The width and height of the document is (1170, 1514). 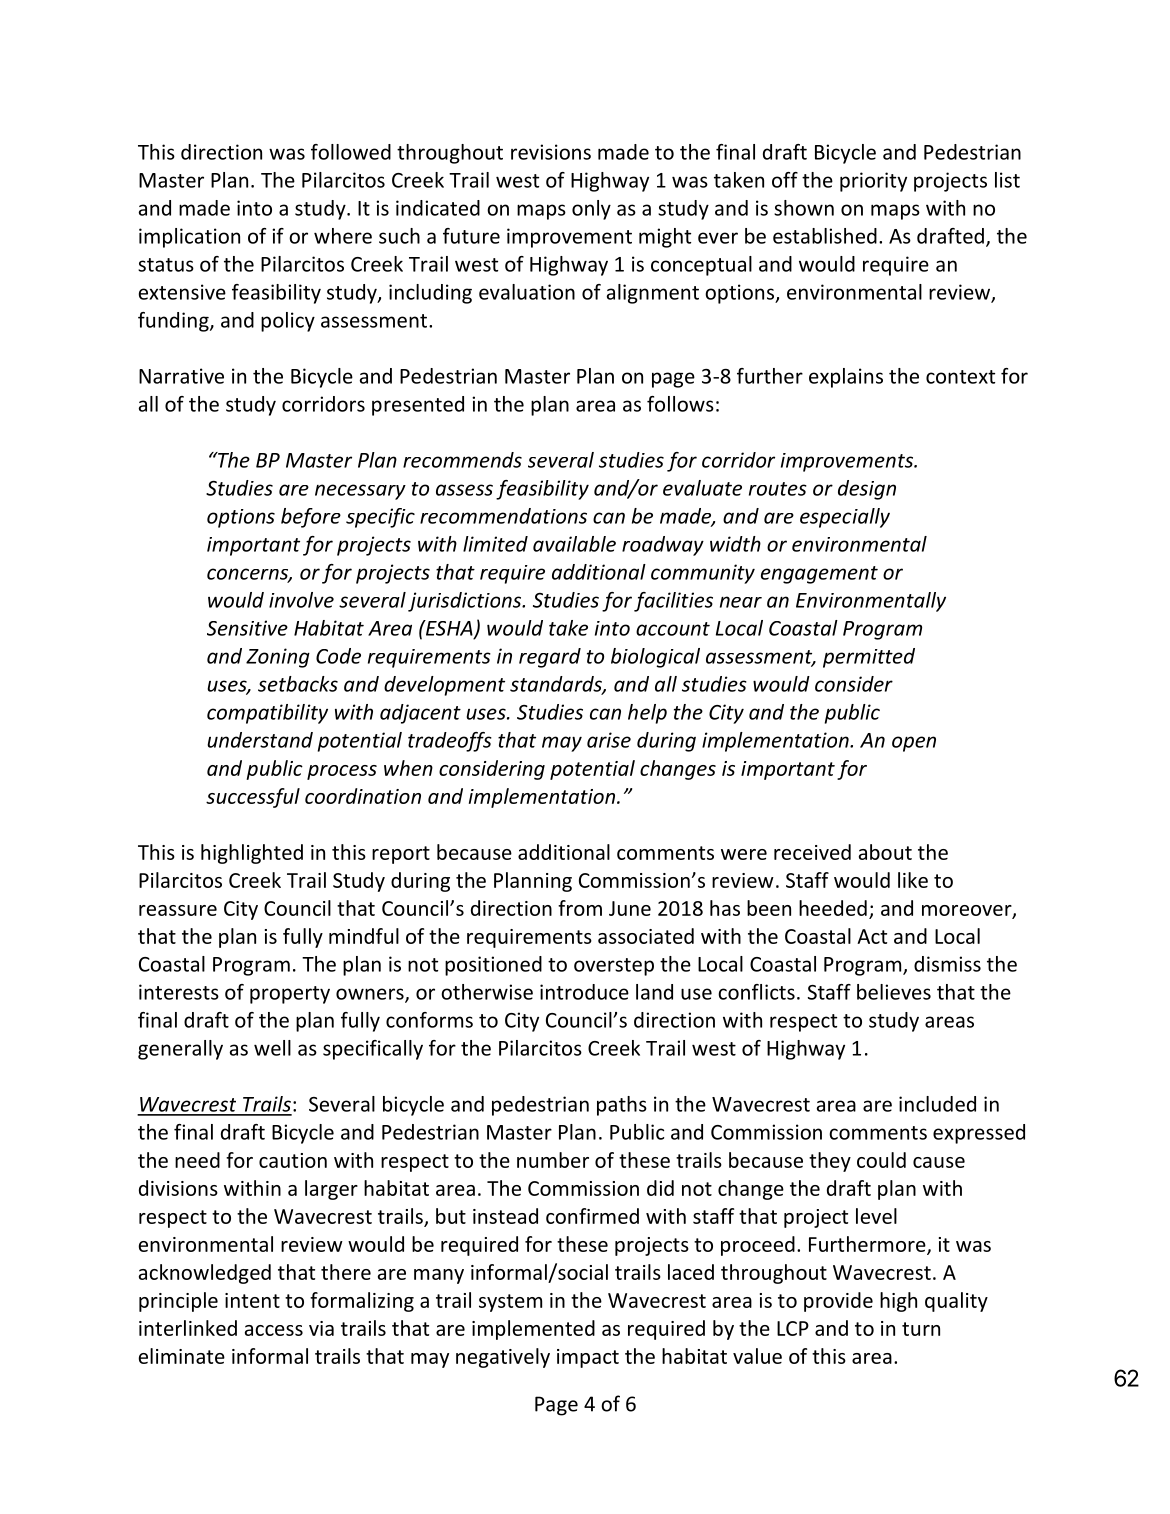 I want to click on arise, so click(x=609, y=740).
